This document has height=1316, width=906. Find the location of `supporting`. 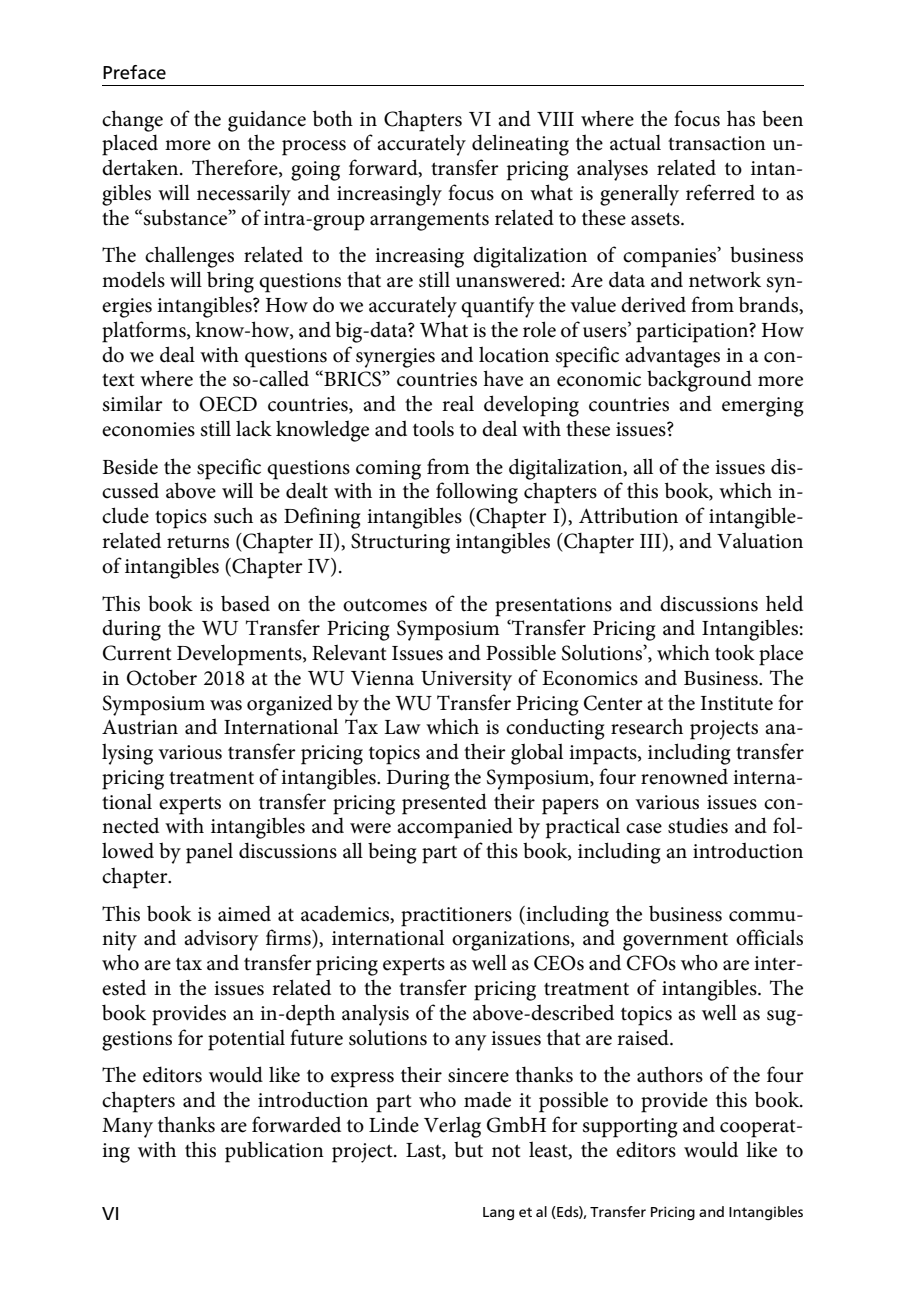

supporting is located at coordinates (630, 1128).
